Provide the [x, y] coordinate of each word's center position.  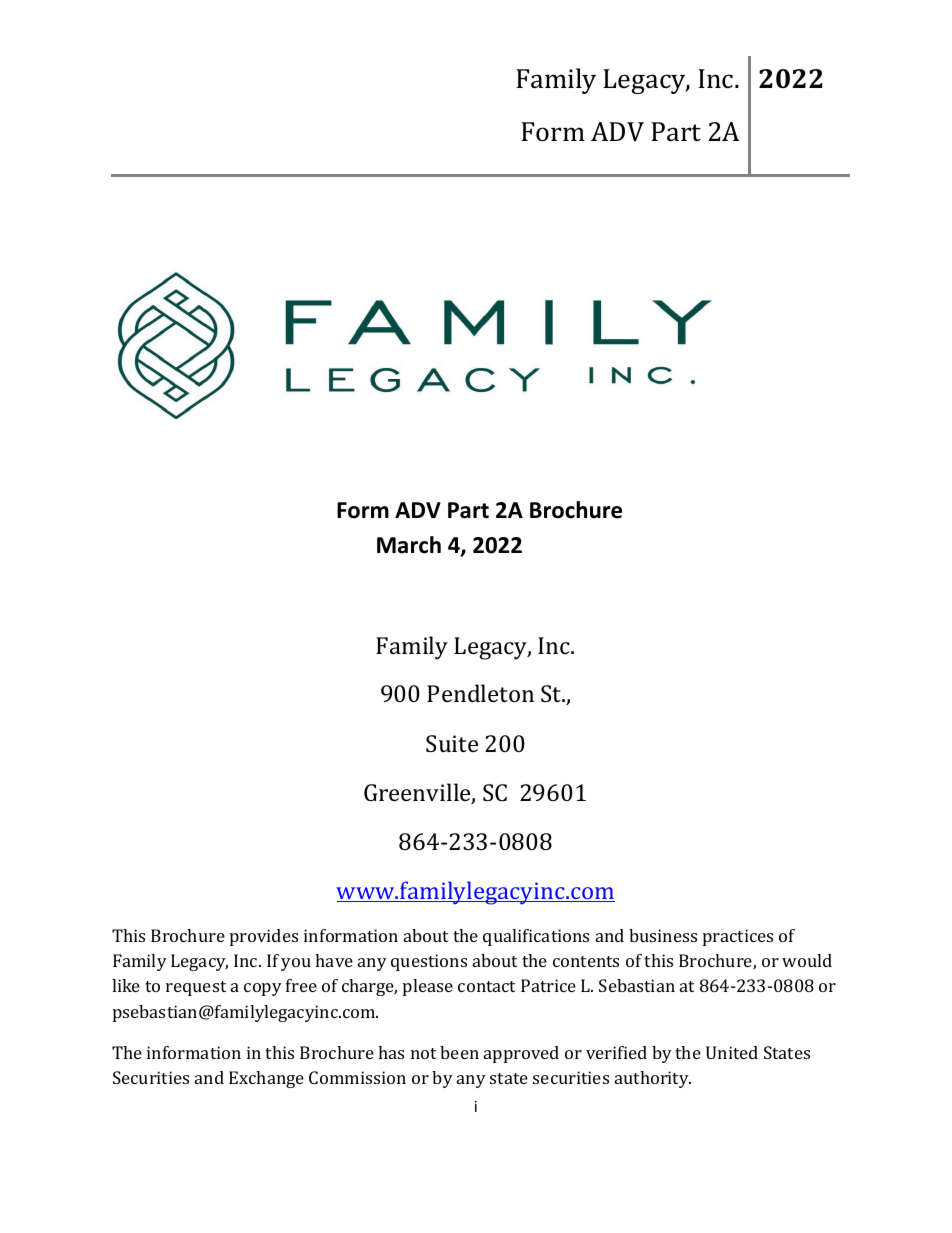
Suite [452, 743]
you [296, 964]
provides [264, 937]
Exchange [266, 1079]
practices [738, 937]
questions [429, 962]
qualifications [536, 937]
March [409, 545]
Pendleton [480, 693]
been [459, 1052]
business [663, 935]
